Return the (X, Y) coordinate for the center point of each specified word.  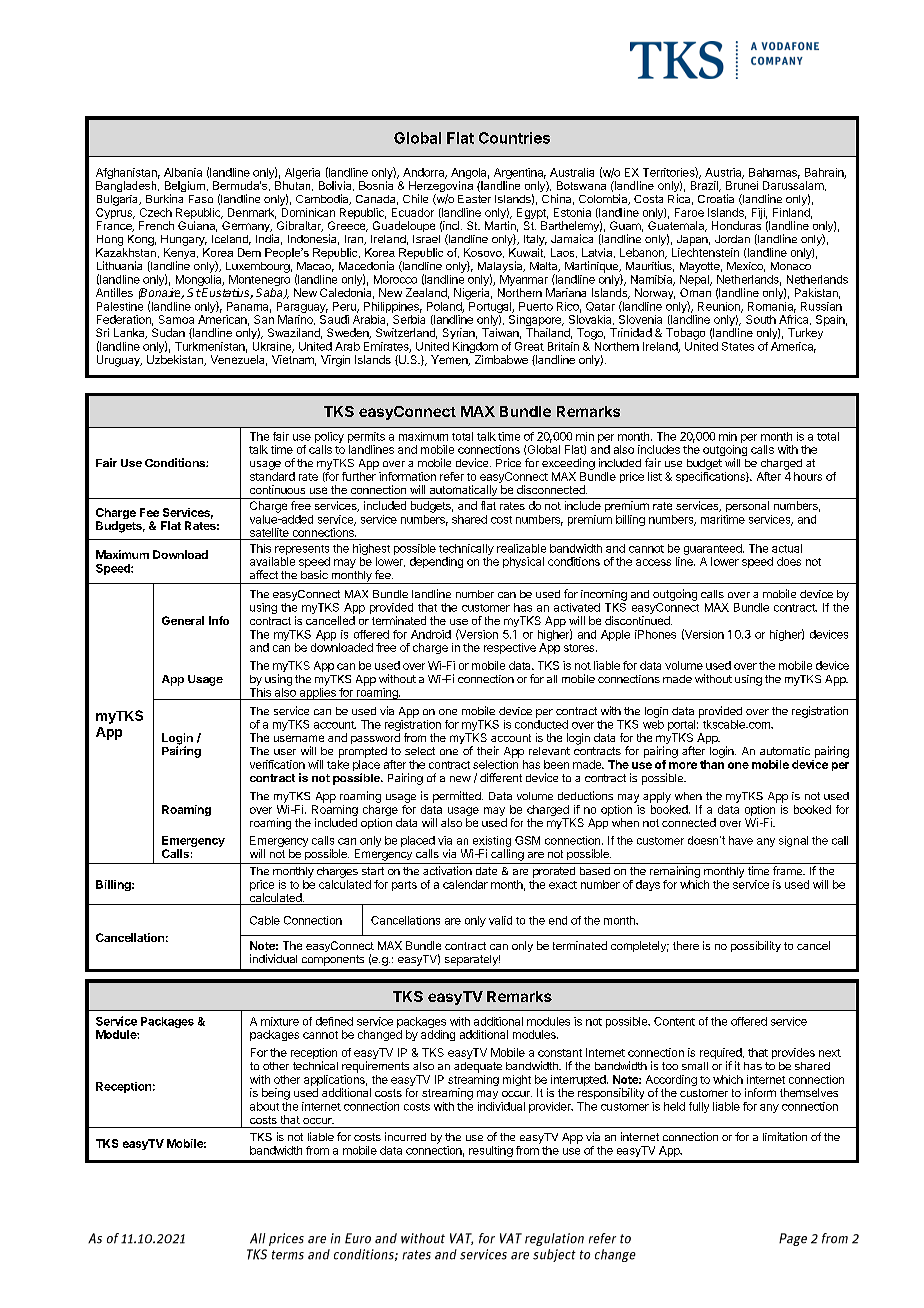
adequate (478, 1067)
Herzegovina (441, 188)
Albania (183, 172)
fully (699, 1107)
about (264, 1106)
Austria (724, 173)
